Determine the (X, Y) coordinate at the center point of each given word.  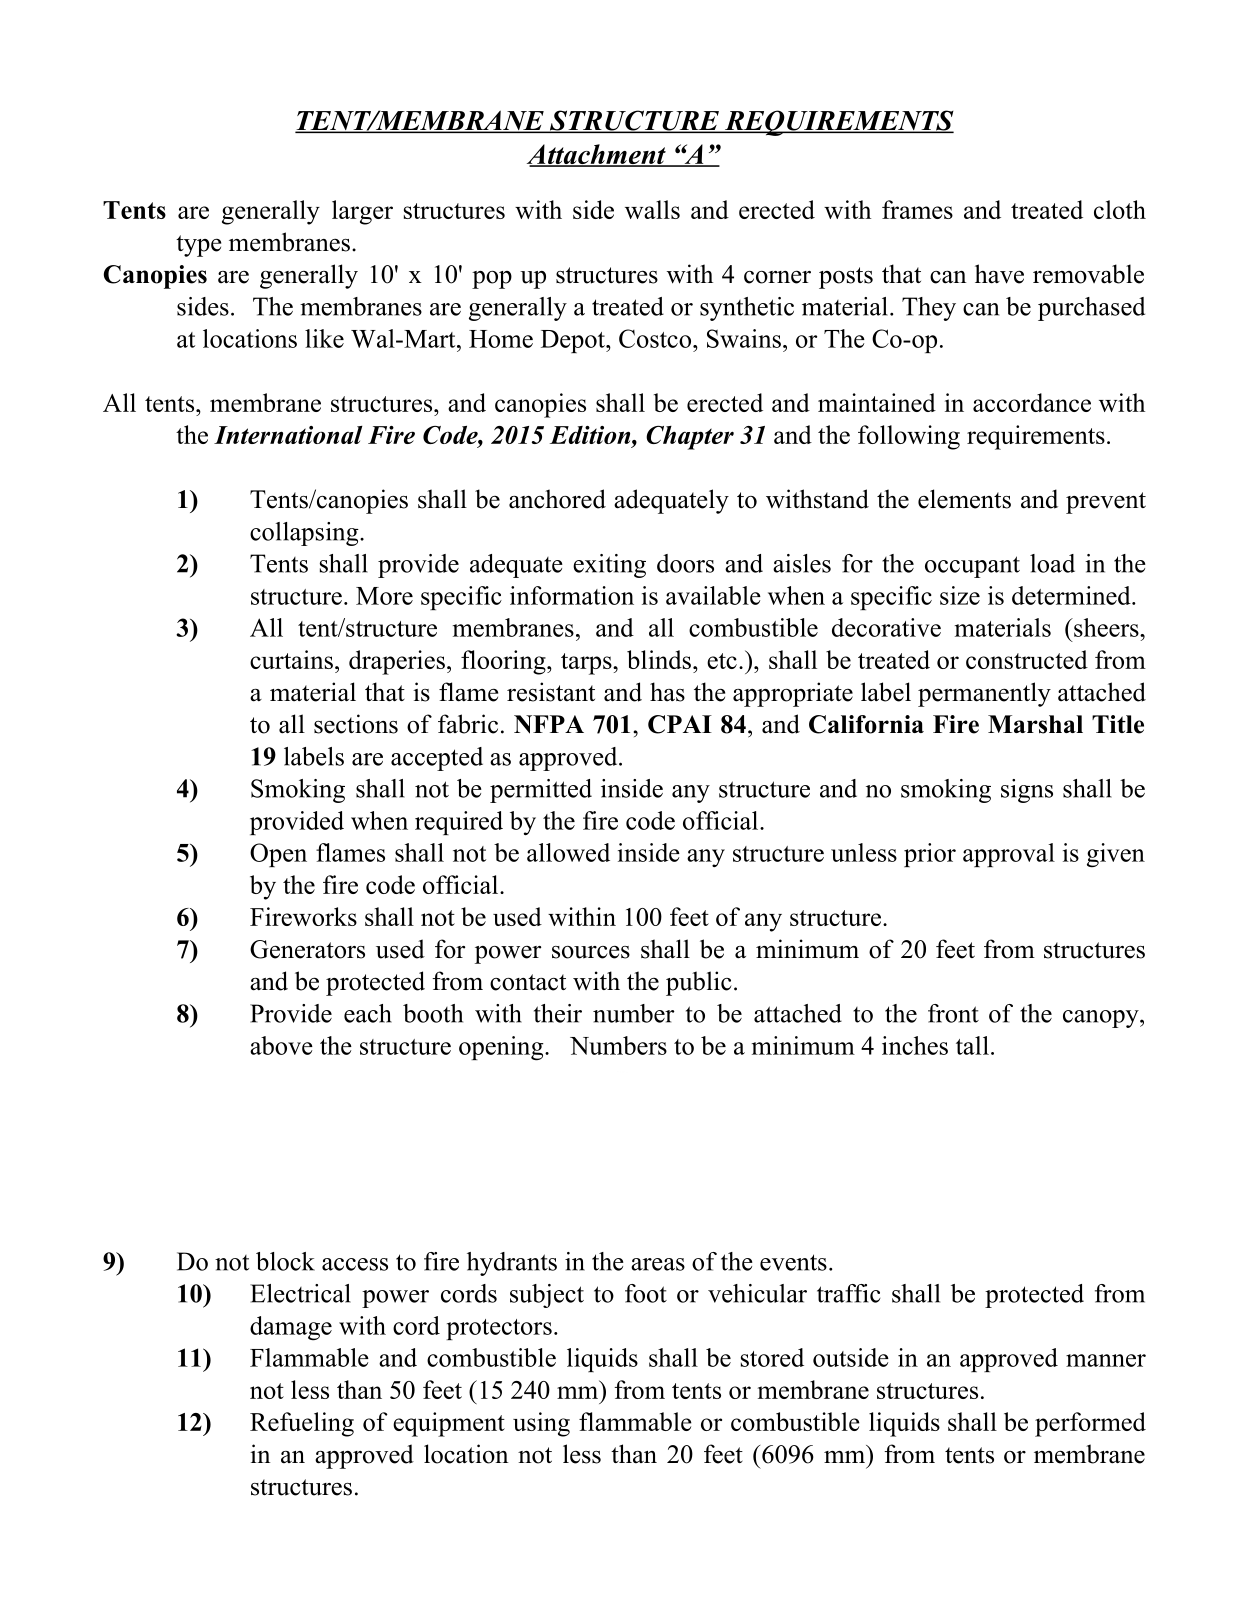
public (699, 983)
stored (772, 1357)
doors (685, 563)
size (960, 595)
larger (362, 212)
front (953, 1013)
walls (652, 209)
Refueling (302, 1424)
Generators (307, 949)
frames (917, 209)
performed (1090, 1424)
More (384, 596)
